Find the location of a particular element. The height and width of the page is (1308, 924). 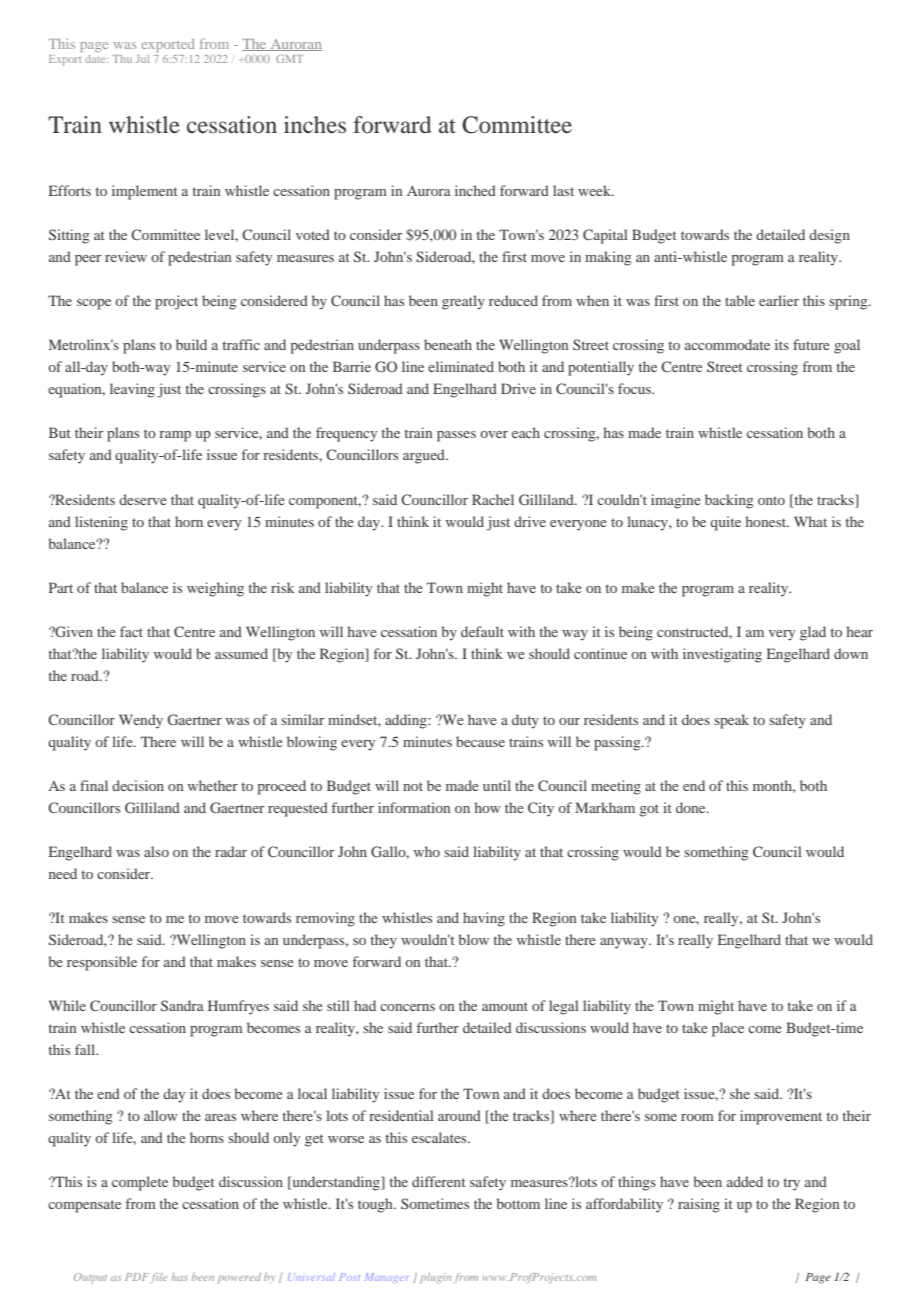

fact is located at coordinates (131, 631).
